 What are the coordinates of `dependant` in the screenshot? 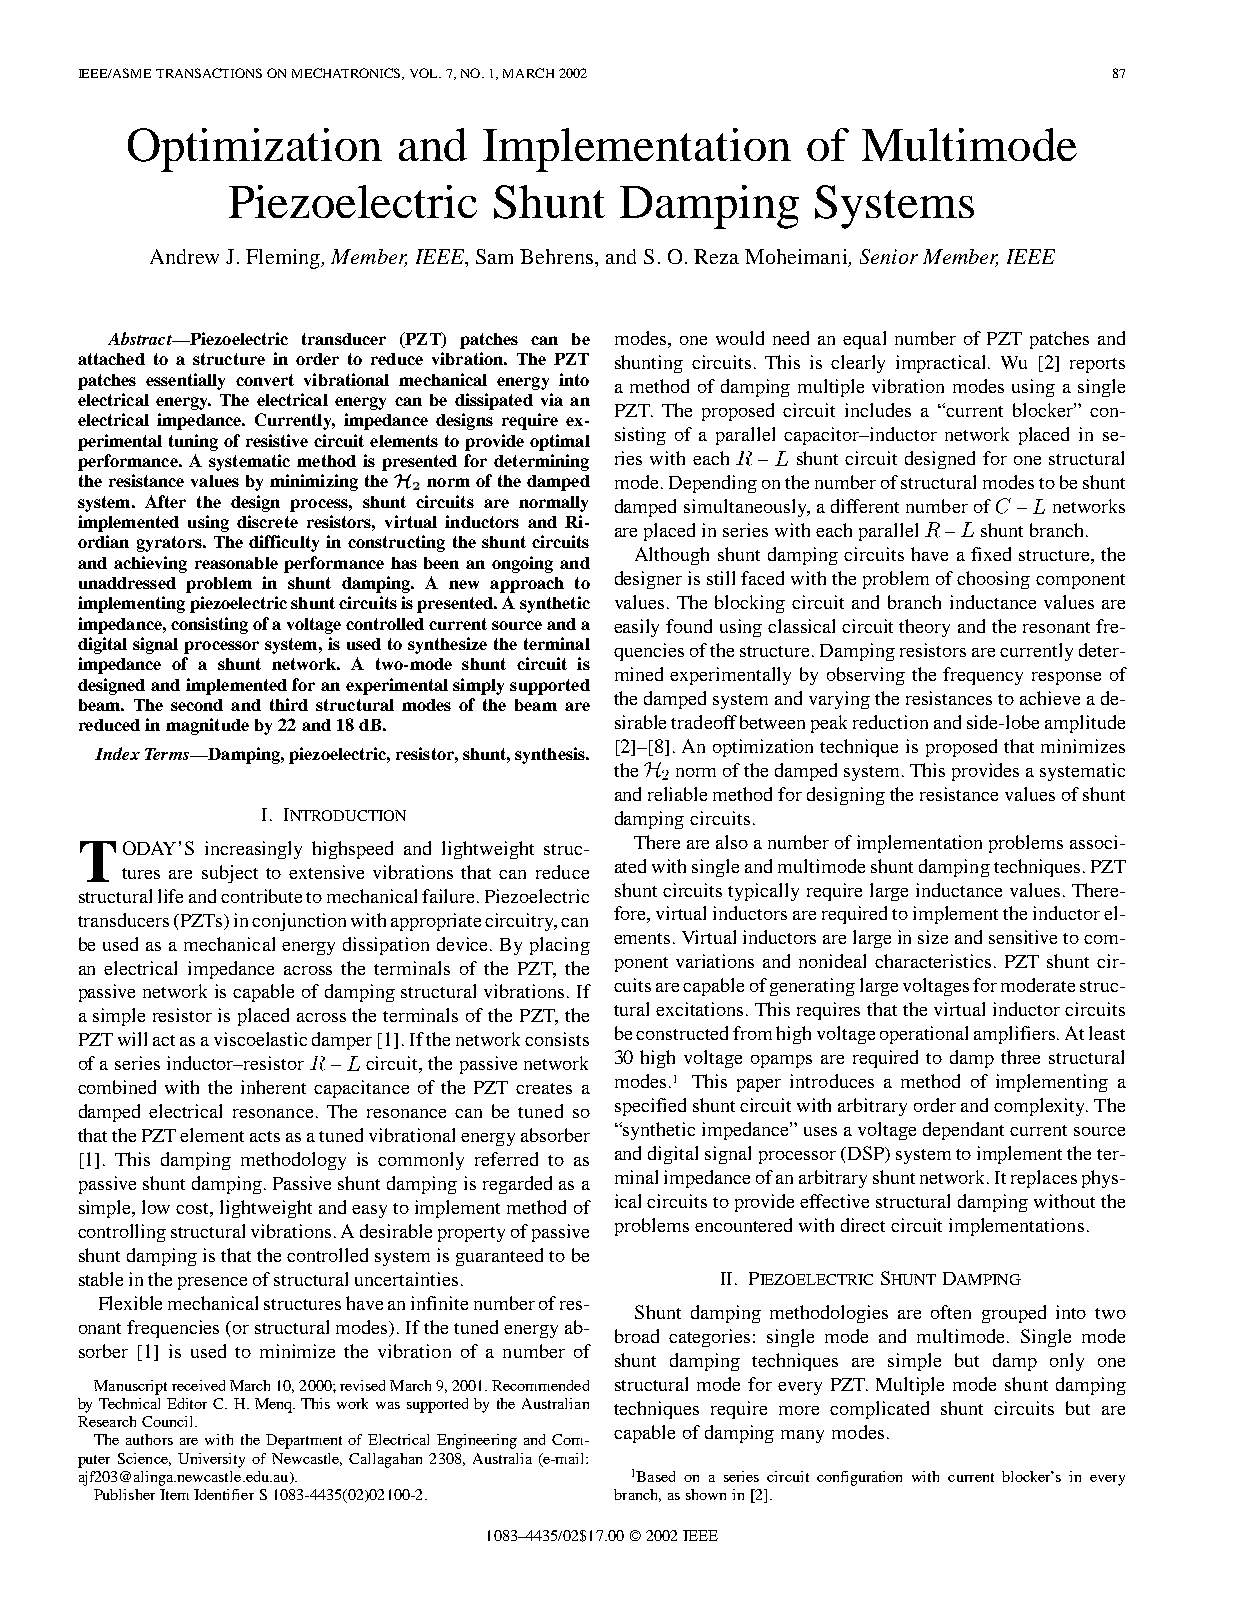 It's located at (963, 1131).
